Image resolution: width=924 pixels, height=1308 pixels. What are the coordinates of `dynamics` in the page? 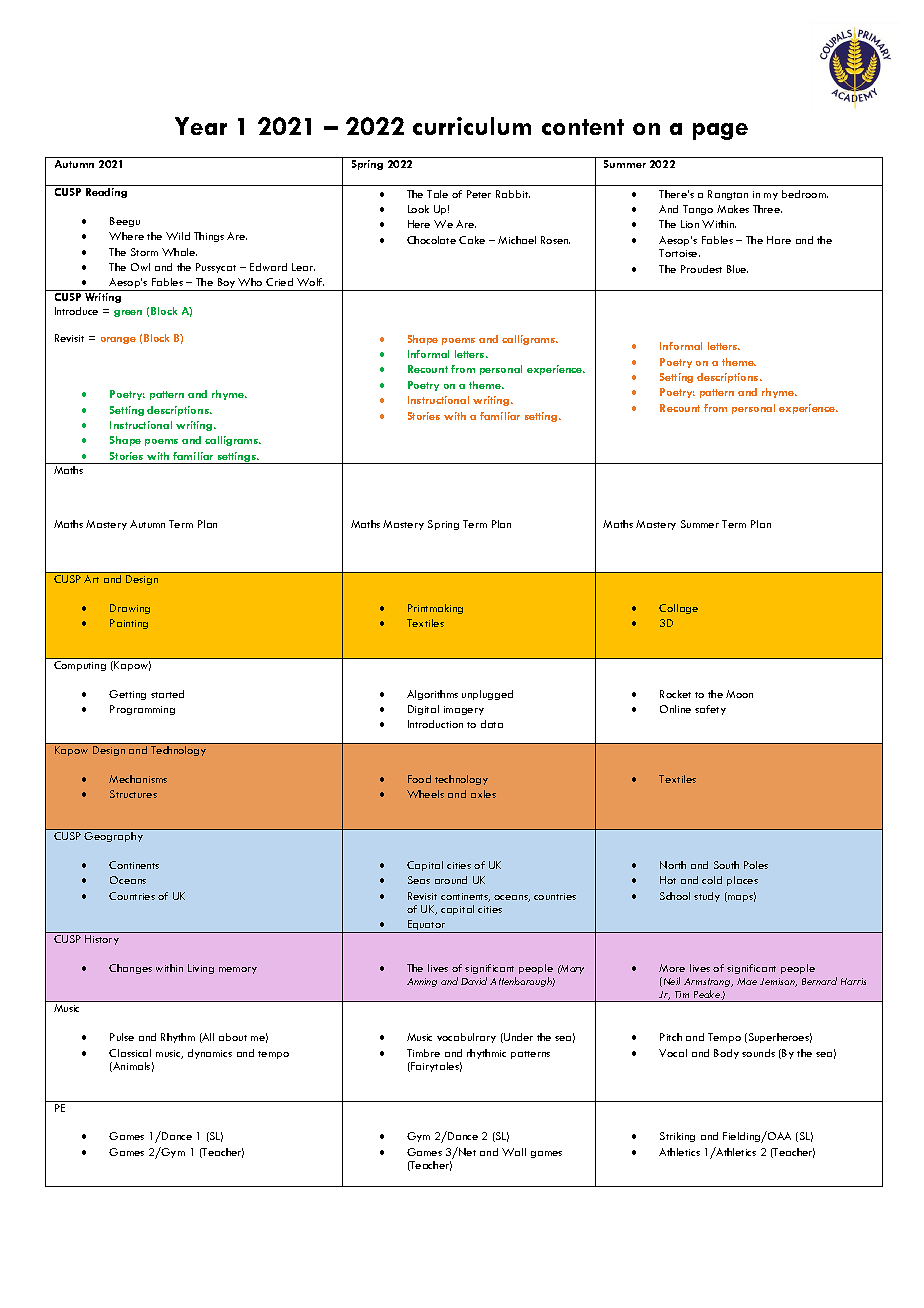 It's located at (210, 1054).
